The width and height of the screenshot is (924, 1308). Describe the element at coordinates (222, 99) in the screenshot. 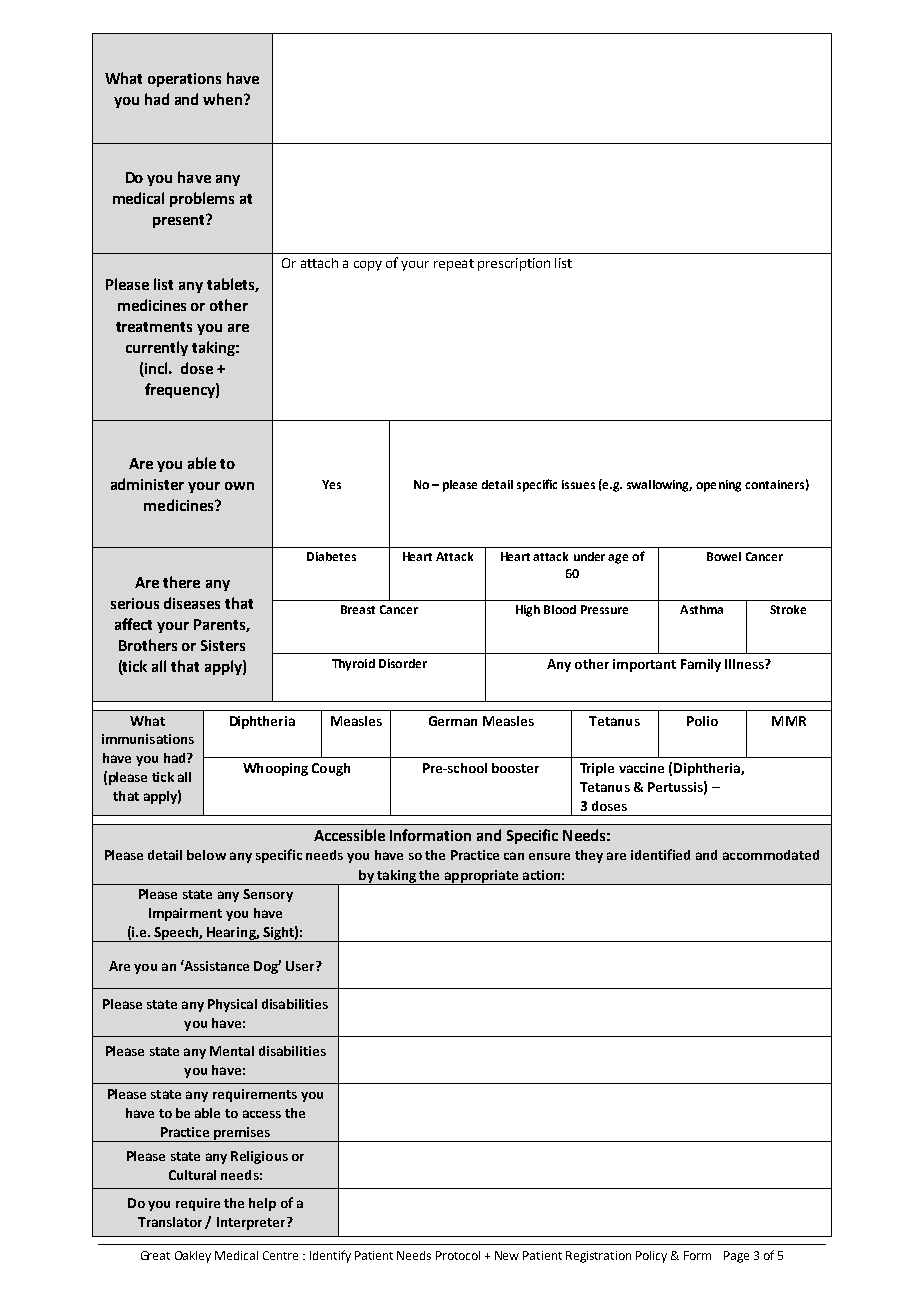

I see `when` at that location.
